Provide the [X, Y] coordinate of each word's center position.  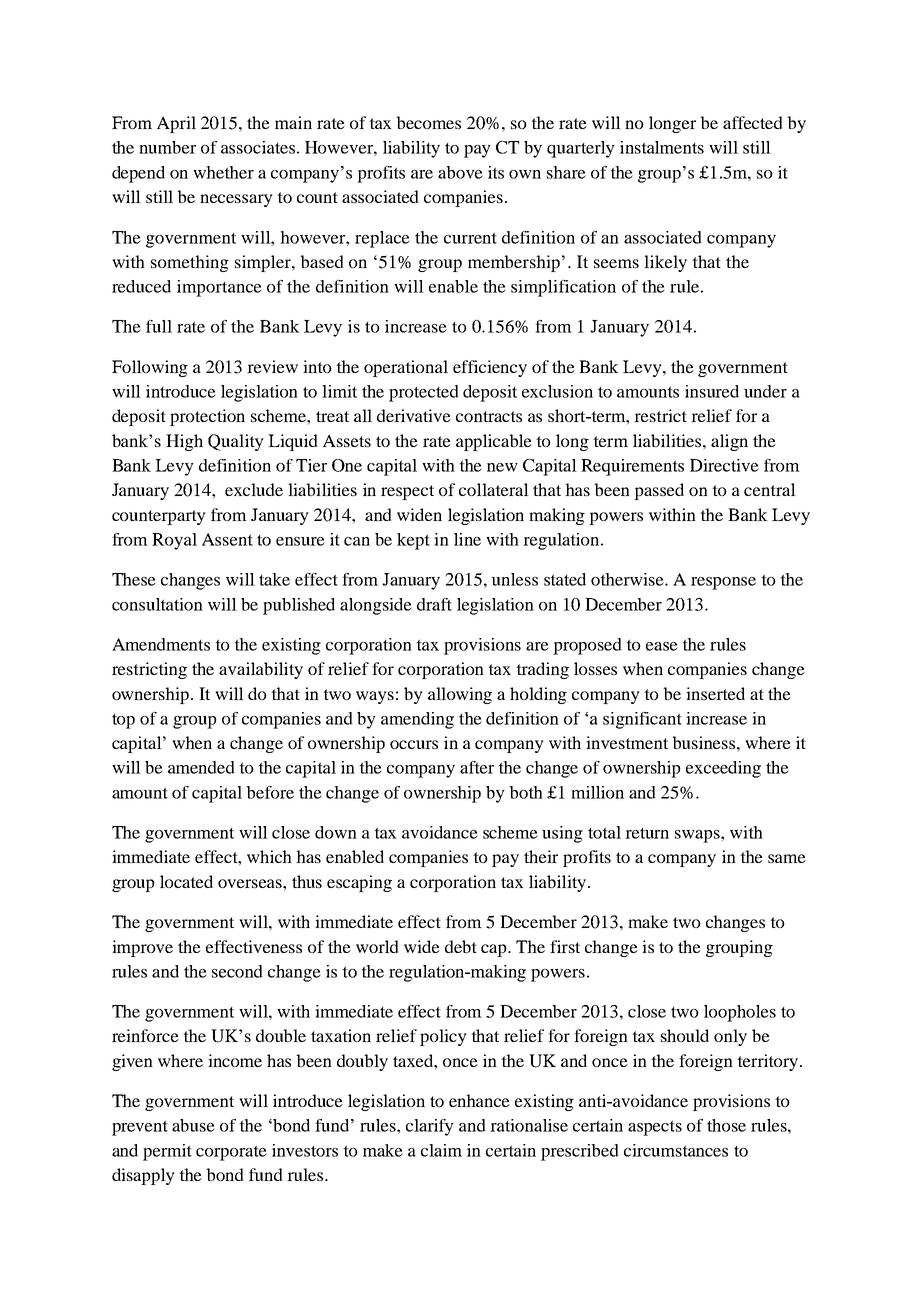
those [726, 1125]
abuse [193, 1125]
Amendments [161, 644]
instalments [662, 147]
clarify [430, 1127]
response [723, 583]
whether [223, 172]
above [460, 172]
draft [434, 604]
